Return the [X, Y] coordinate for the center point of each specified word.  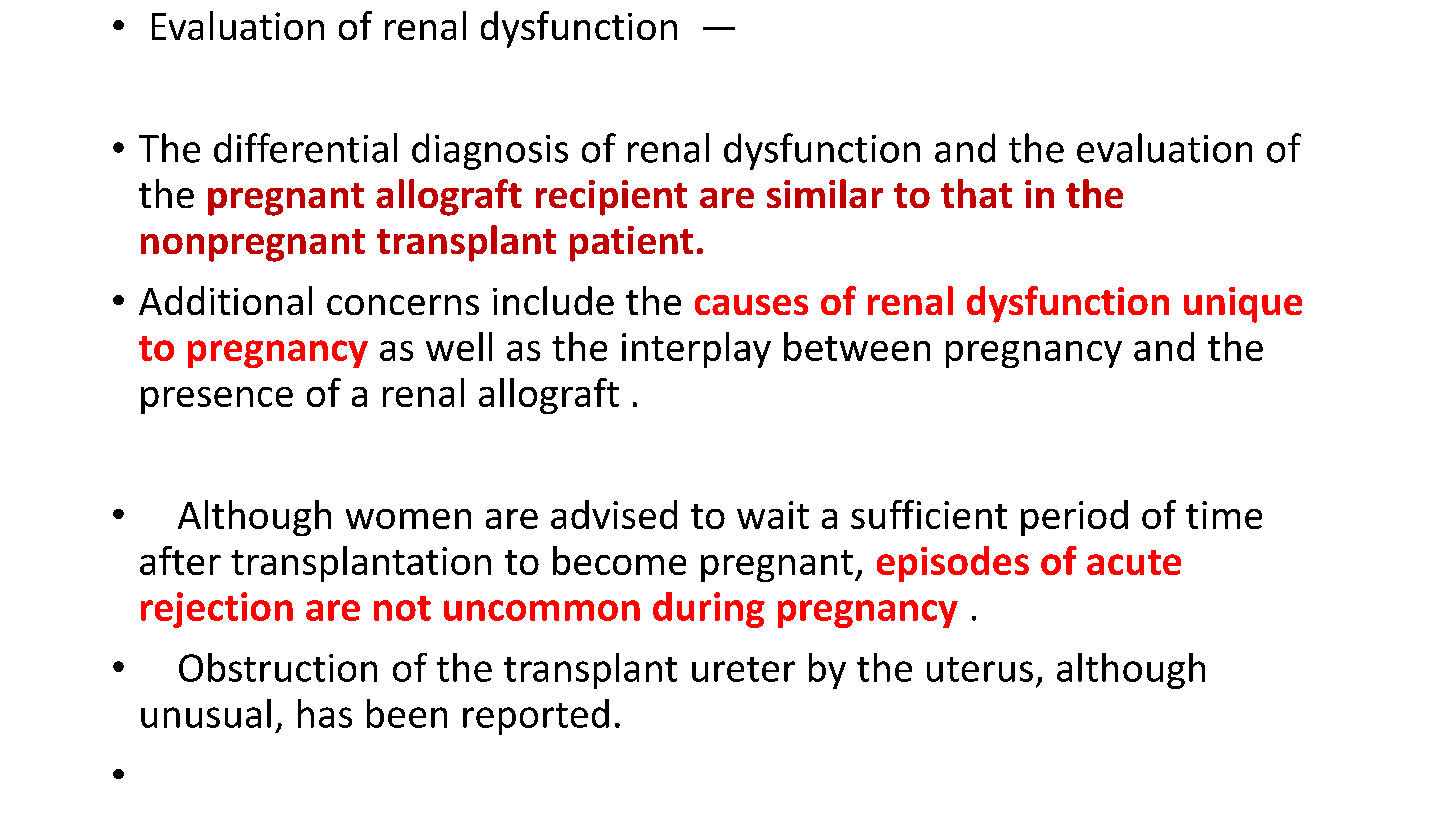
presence [217, 400]
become [619, 560]
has [325, 713]
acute [1134, 562]
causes [751, 305]
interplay [696, 350]
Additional [225, 300]
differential [305, 148]
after [180, 560]
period [1074, 518]
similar [825, 193]
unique [1243, 305]
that [976, 193]
